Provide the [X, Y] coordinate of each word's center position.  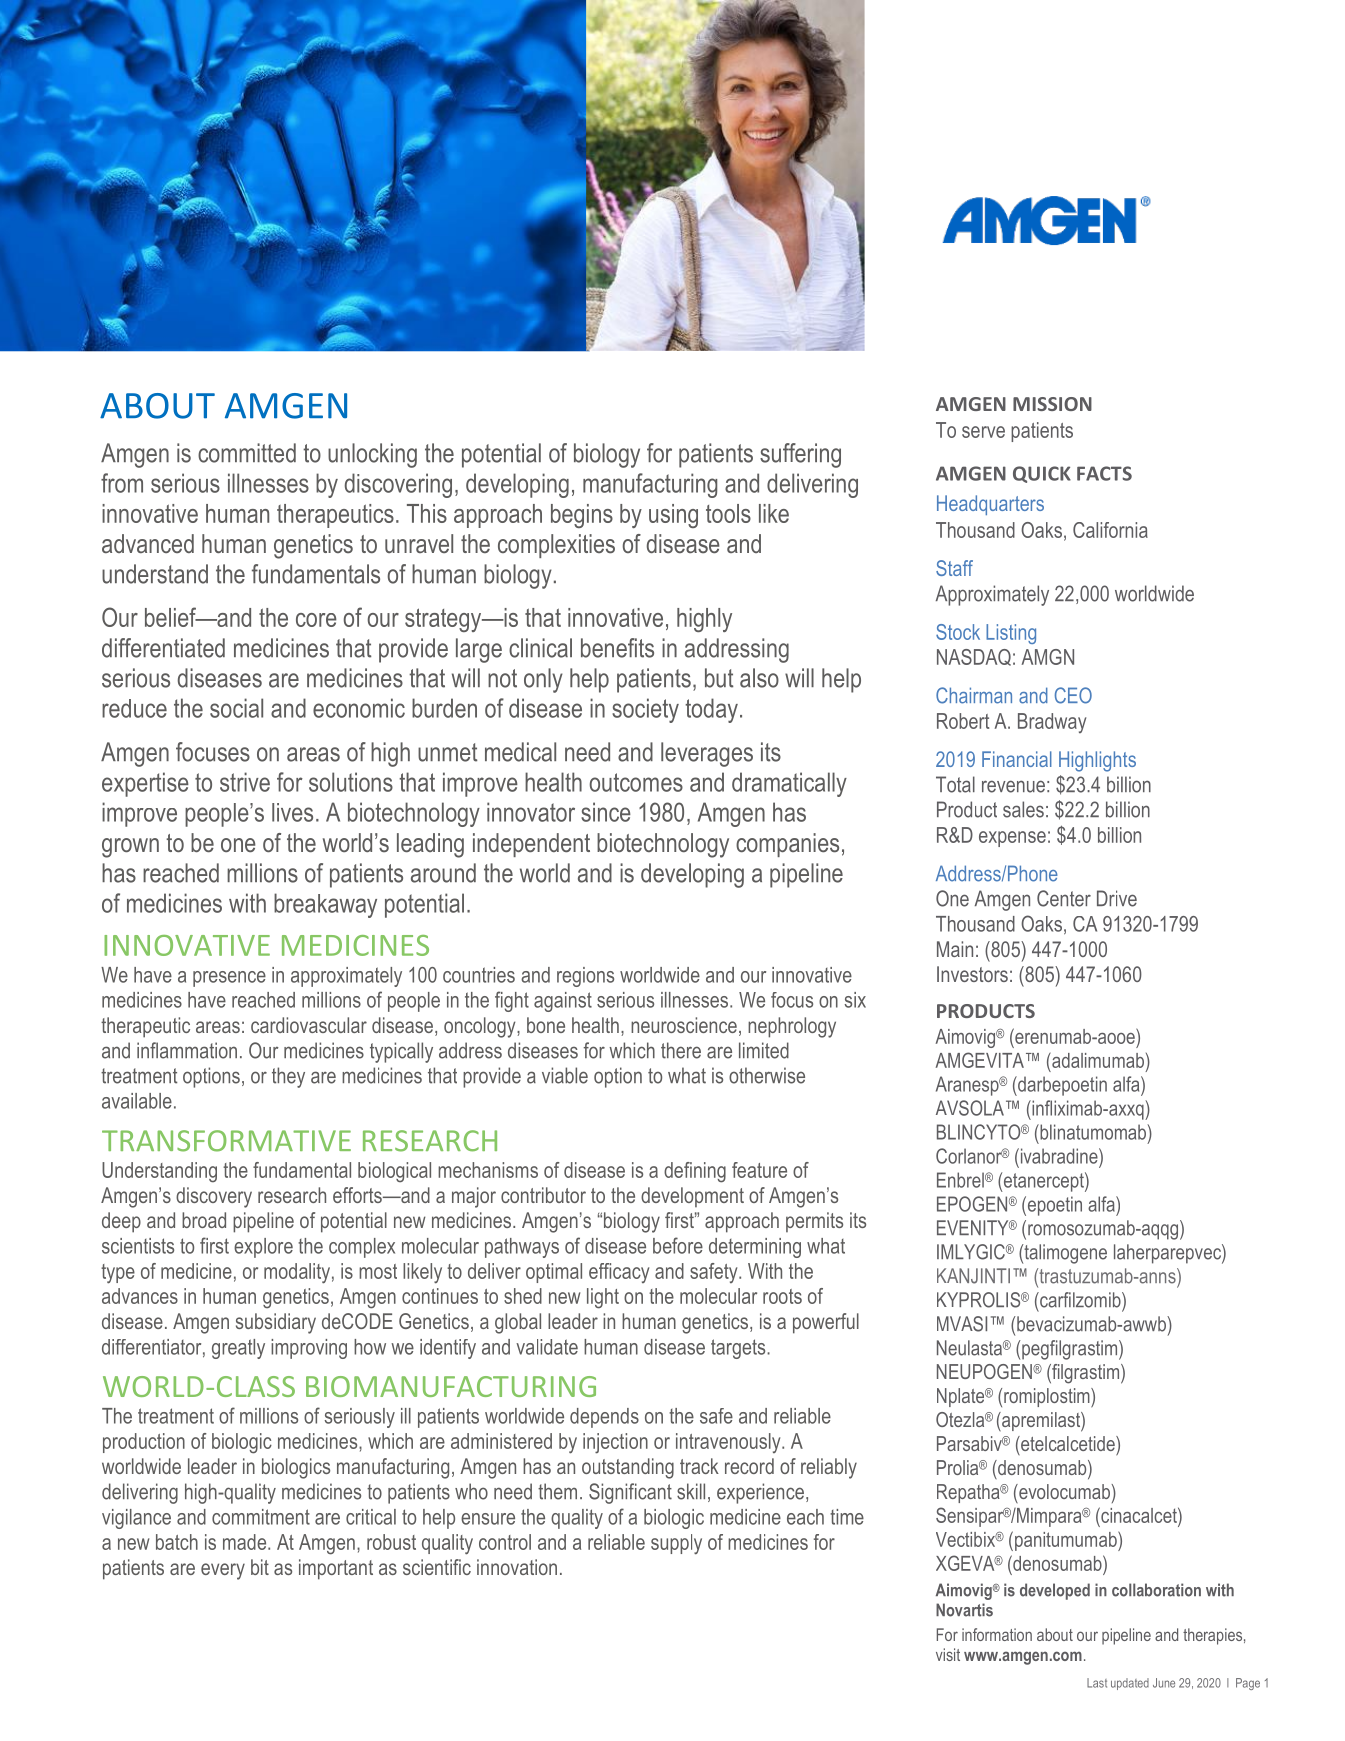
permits [814, 1222]
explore [263, 1248]
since [606, 812]
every [223, 1571]
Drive [1117, 898]
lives [292, 812]
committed [247, 453]
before [678, 1245]
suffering [800, 455]
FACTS [1104, 473]
